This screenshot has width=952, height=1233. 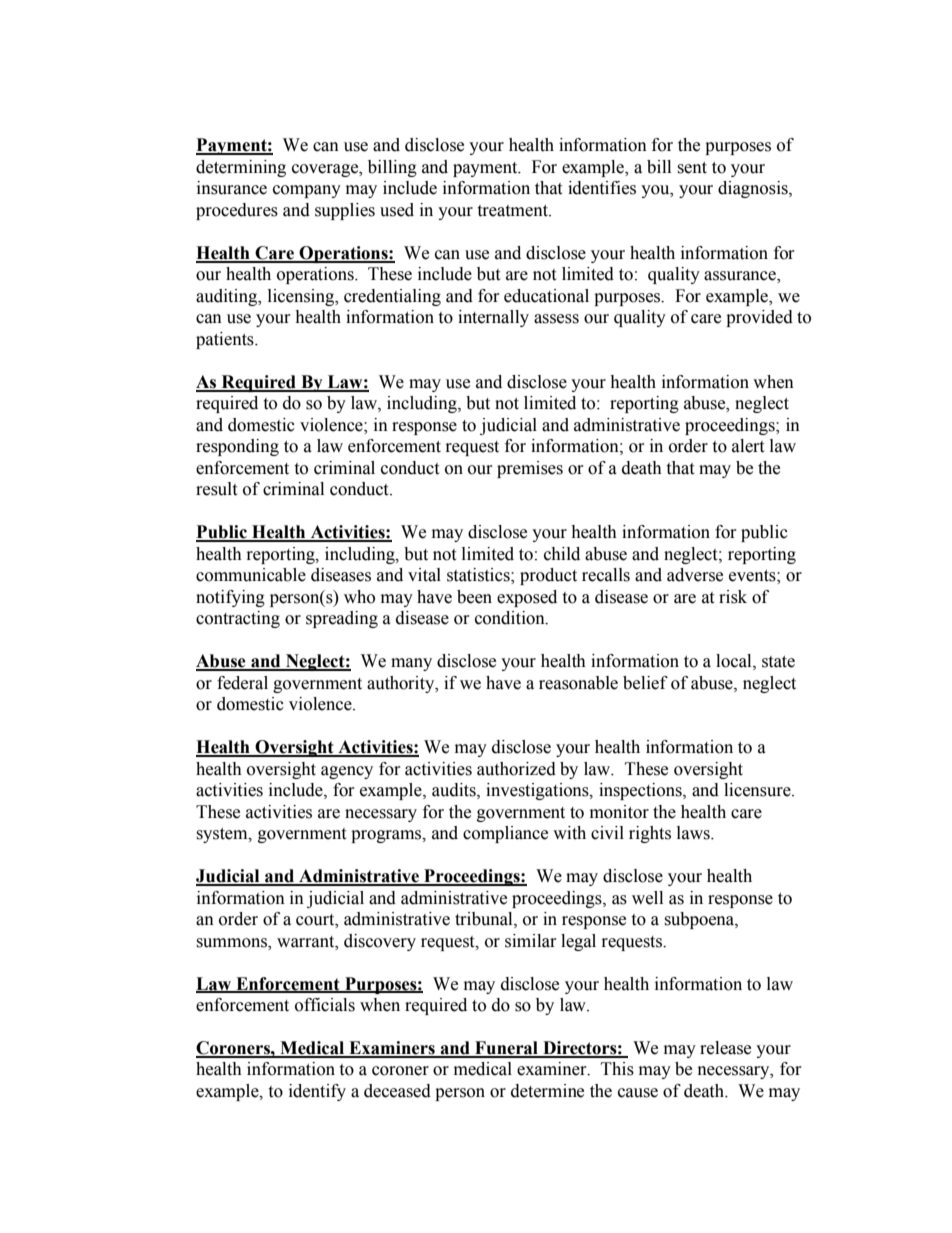 What do you see at coordinates (516, 769) in the screenshot?
I see `authorized` at bounding box center [516, 769].
